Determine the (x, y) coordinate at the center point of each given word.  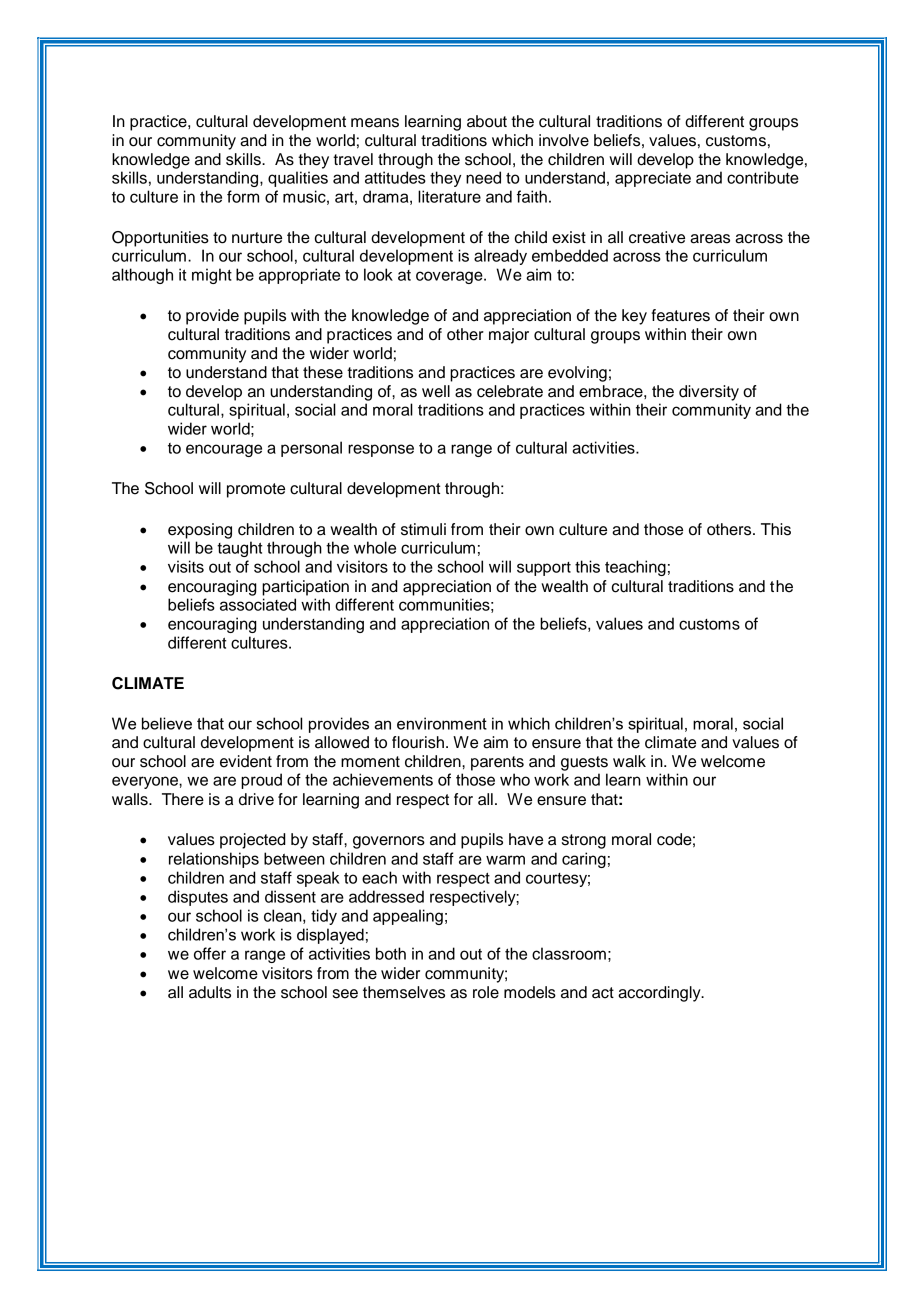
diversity (709, 393)
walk (629, 761)
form (243, 196)
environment (442, 723)
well (436, 391)
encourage (224, 450)
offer (210, 953)
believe (167, 723)
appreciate (653, 179)
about (487, 121)
